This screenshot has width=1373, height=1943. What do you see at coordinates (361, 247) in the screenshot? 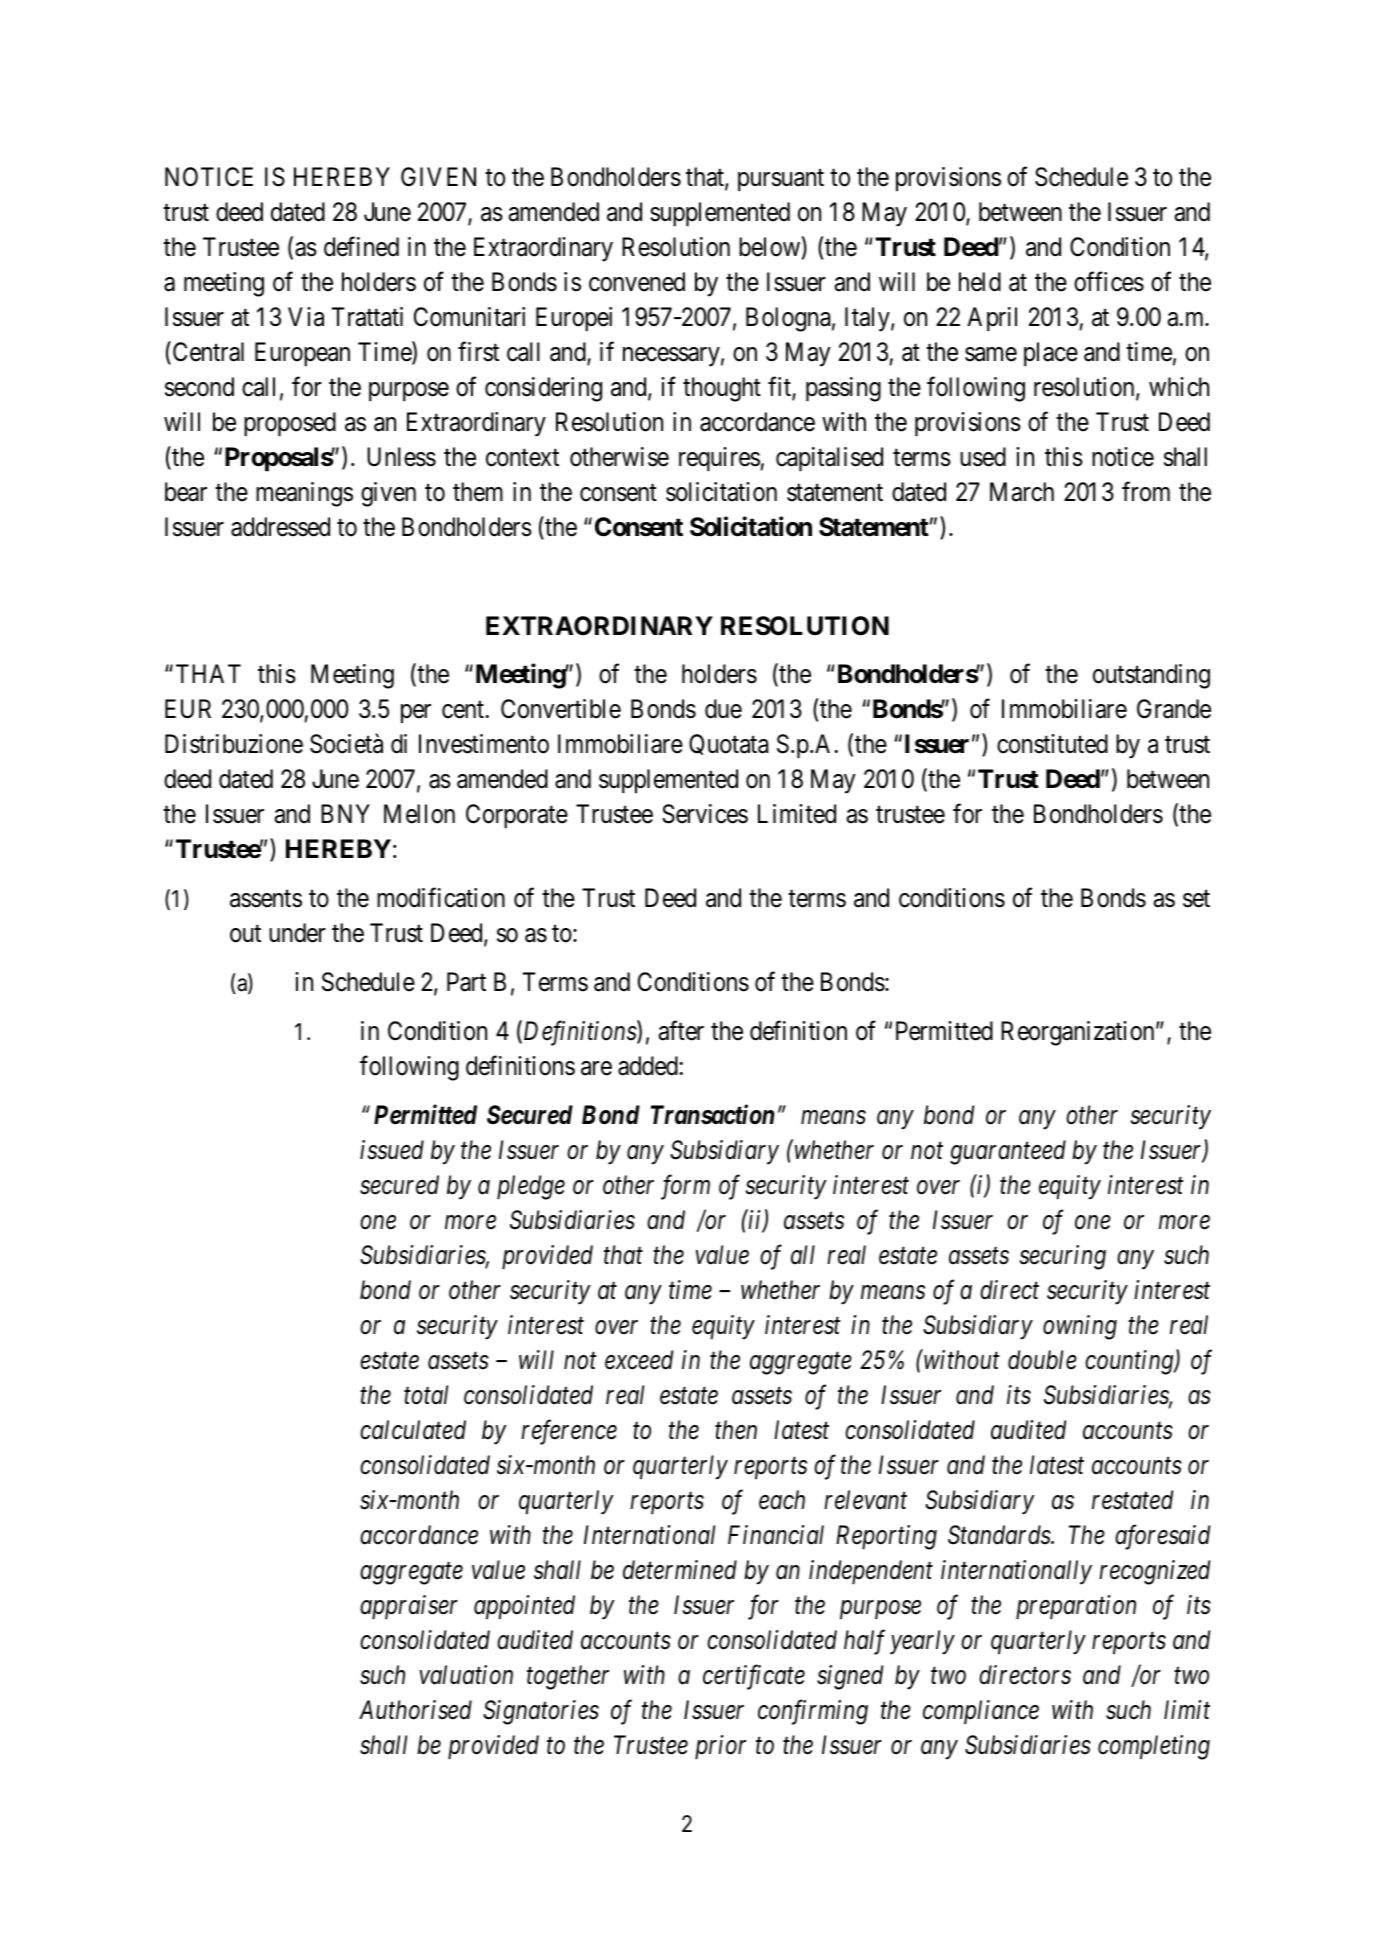
I see `defined` at bounding box center [361, 247].
